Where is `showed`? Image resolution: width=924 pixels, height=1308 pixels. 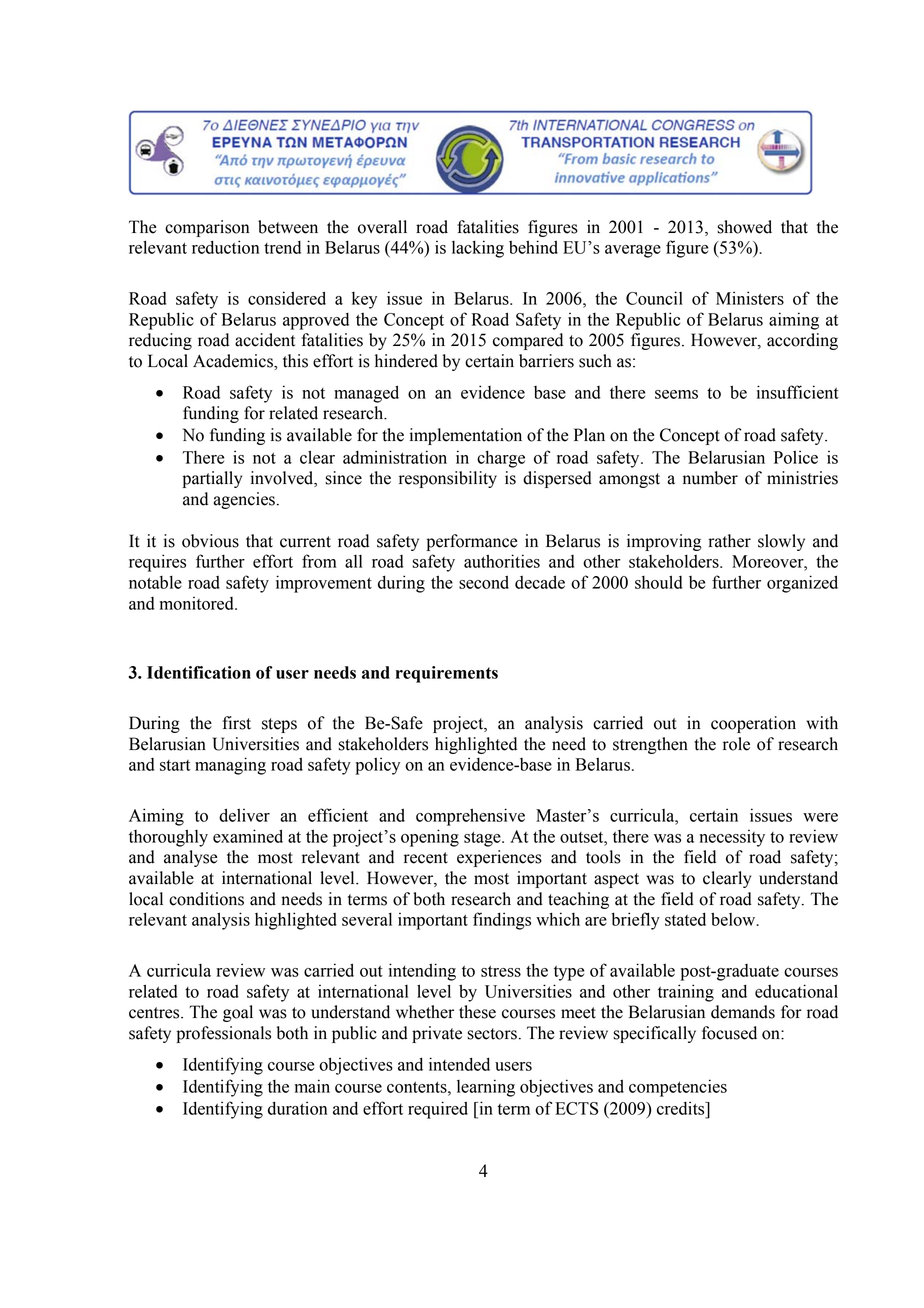 showed is located at coordinates (744, 227).
